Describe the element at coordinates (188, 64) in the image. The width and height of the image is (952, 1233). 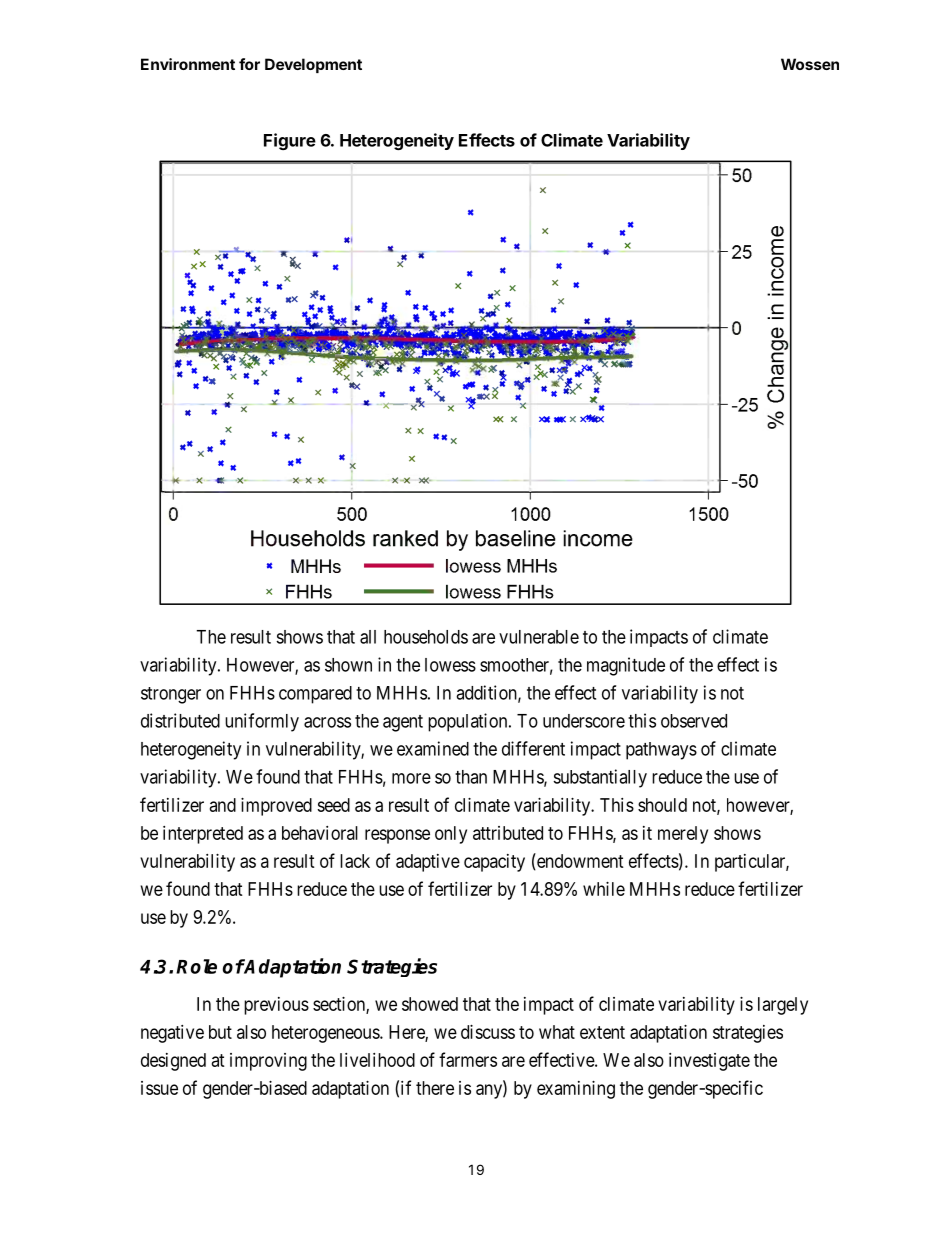
I see `Environment` at that location.
